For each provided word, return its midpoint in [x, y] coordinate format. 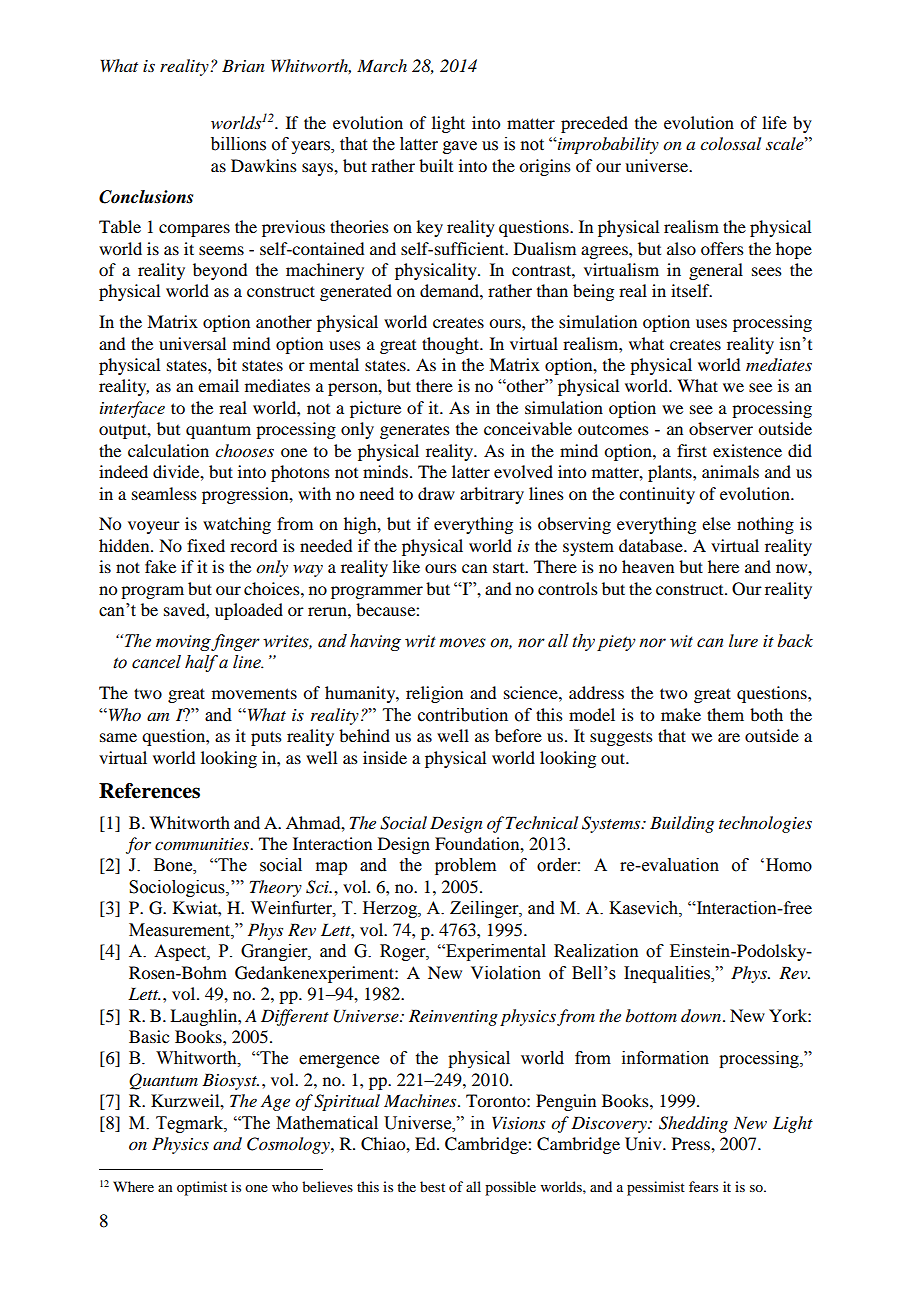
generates [415, 432]
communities [203, 844]
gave [460, 147]
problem [465, 866]
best [432, 1186]
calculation [168, 450]
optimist [202, 1188]
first [692, 450]
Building [682, 824]
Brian [243, 65]
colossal [730, 144]
